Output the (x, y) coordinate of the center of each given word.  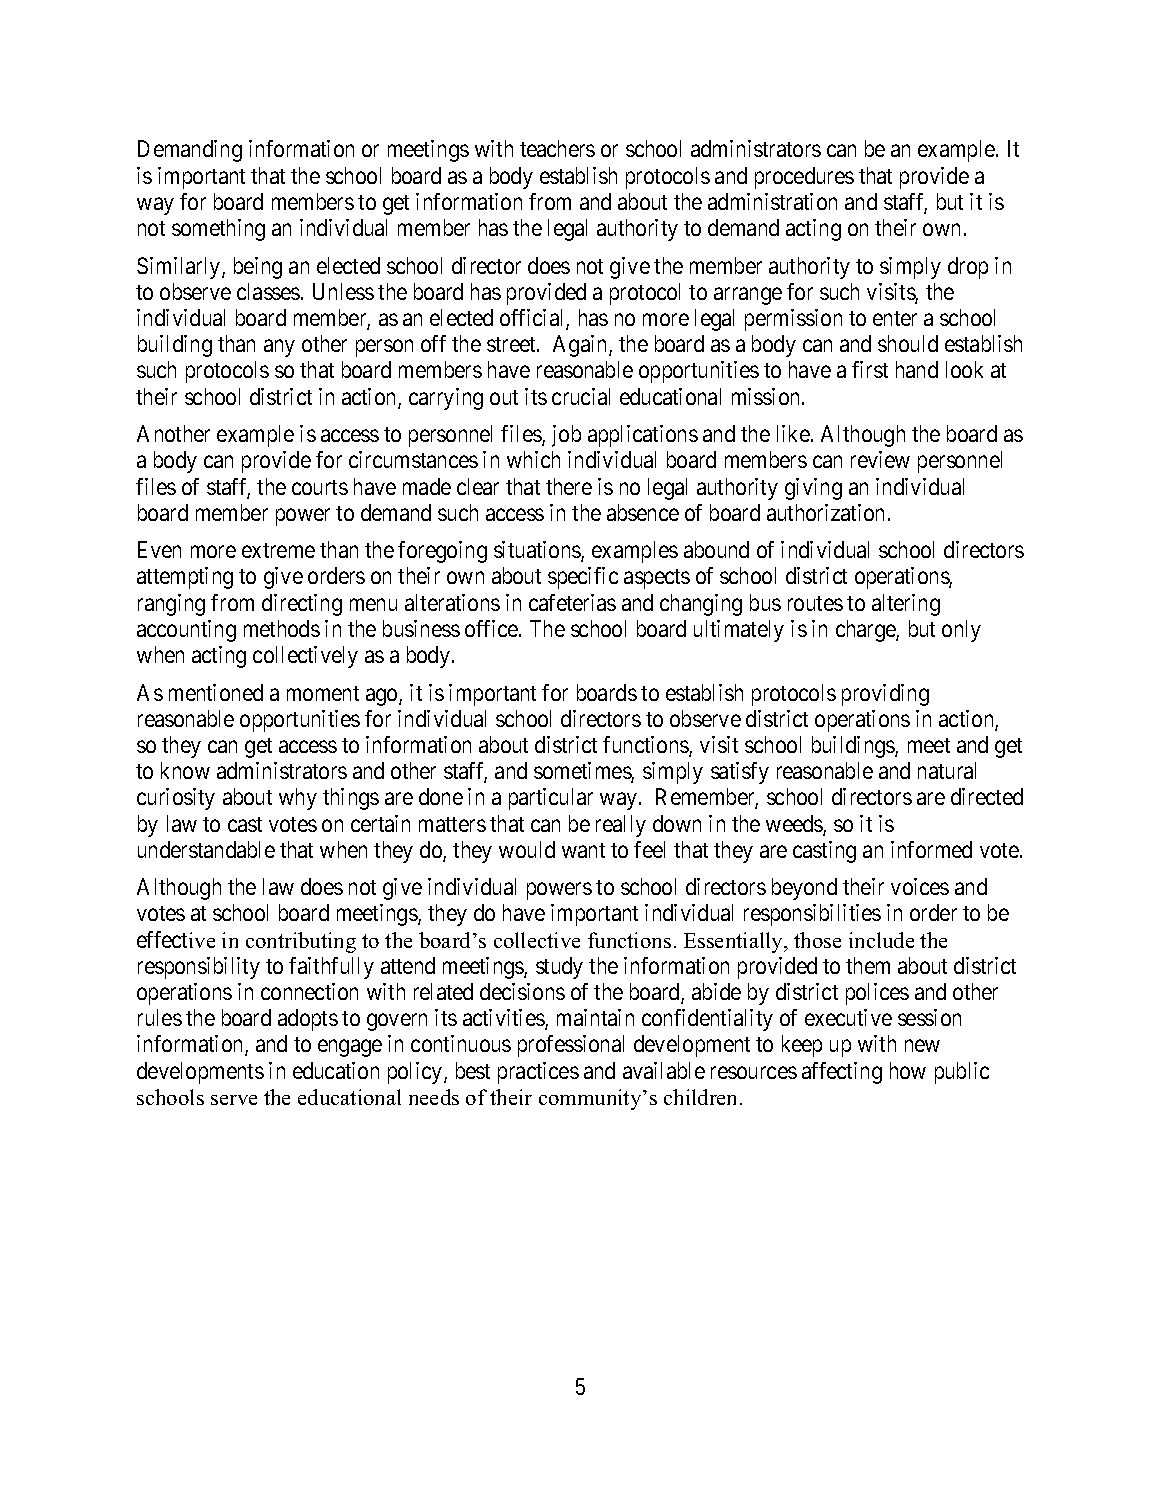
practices (538, 1073)
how (908, 1070)
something (218, 230)
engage (350, 1048)
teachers (557, 148)
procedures (804, 178)
